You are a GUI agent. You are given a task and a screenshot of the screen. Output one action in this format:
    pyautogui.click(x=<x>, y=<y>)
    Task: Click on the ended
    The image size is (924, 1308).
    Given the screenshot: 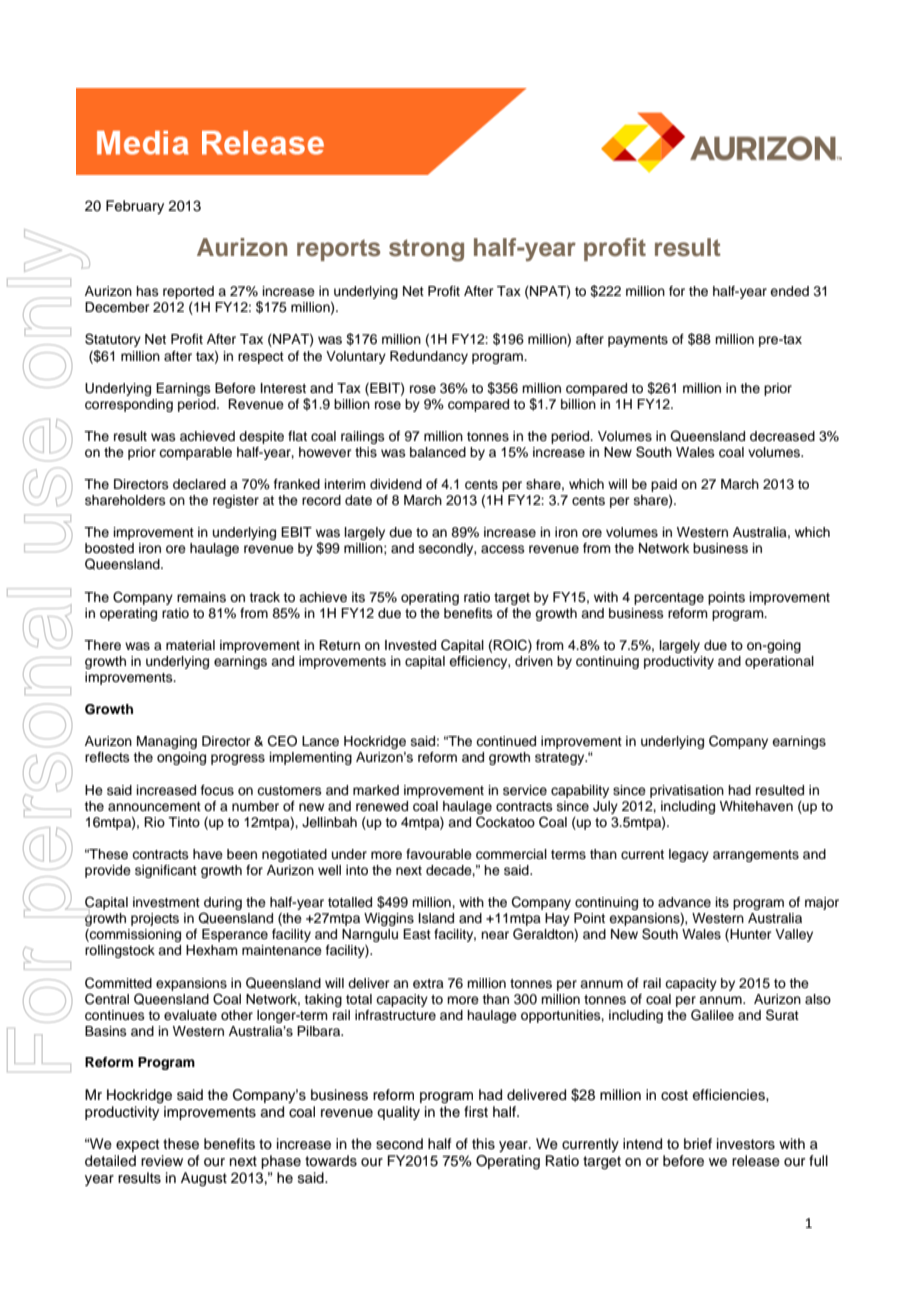 What is the action you would take?
    pyautogui.click(x=789, y=291)
